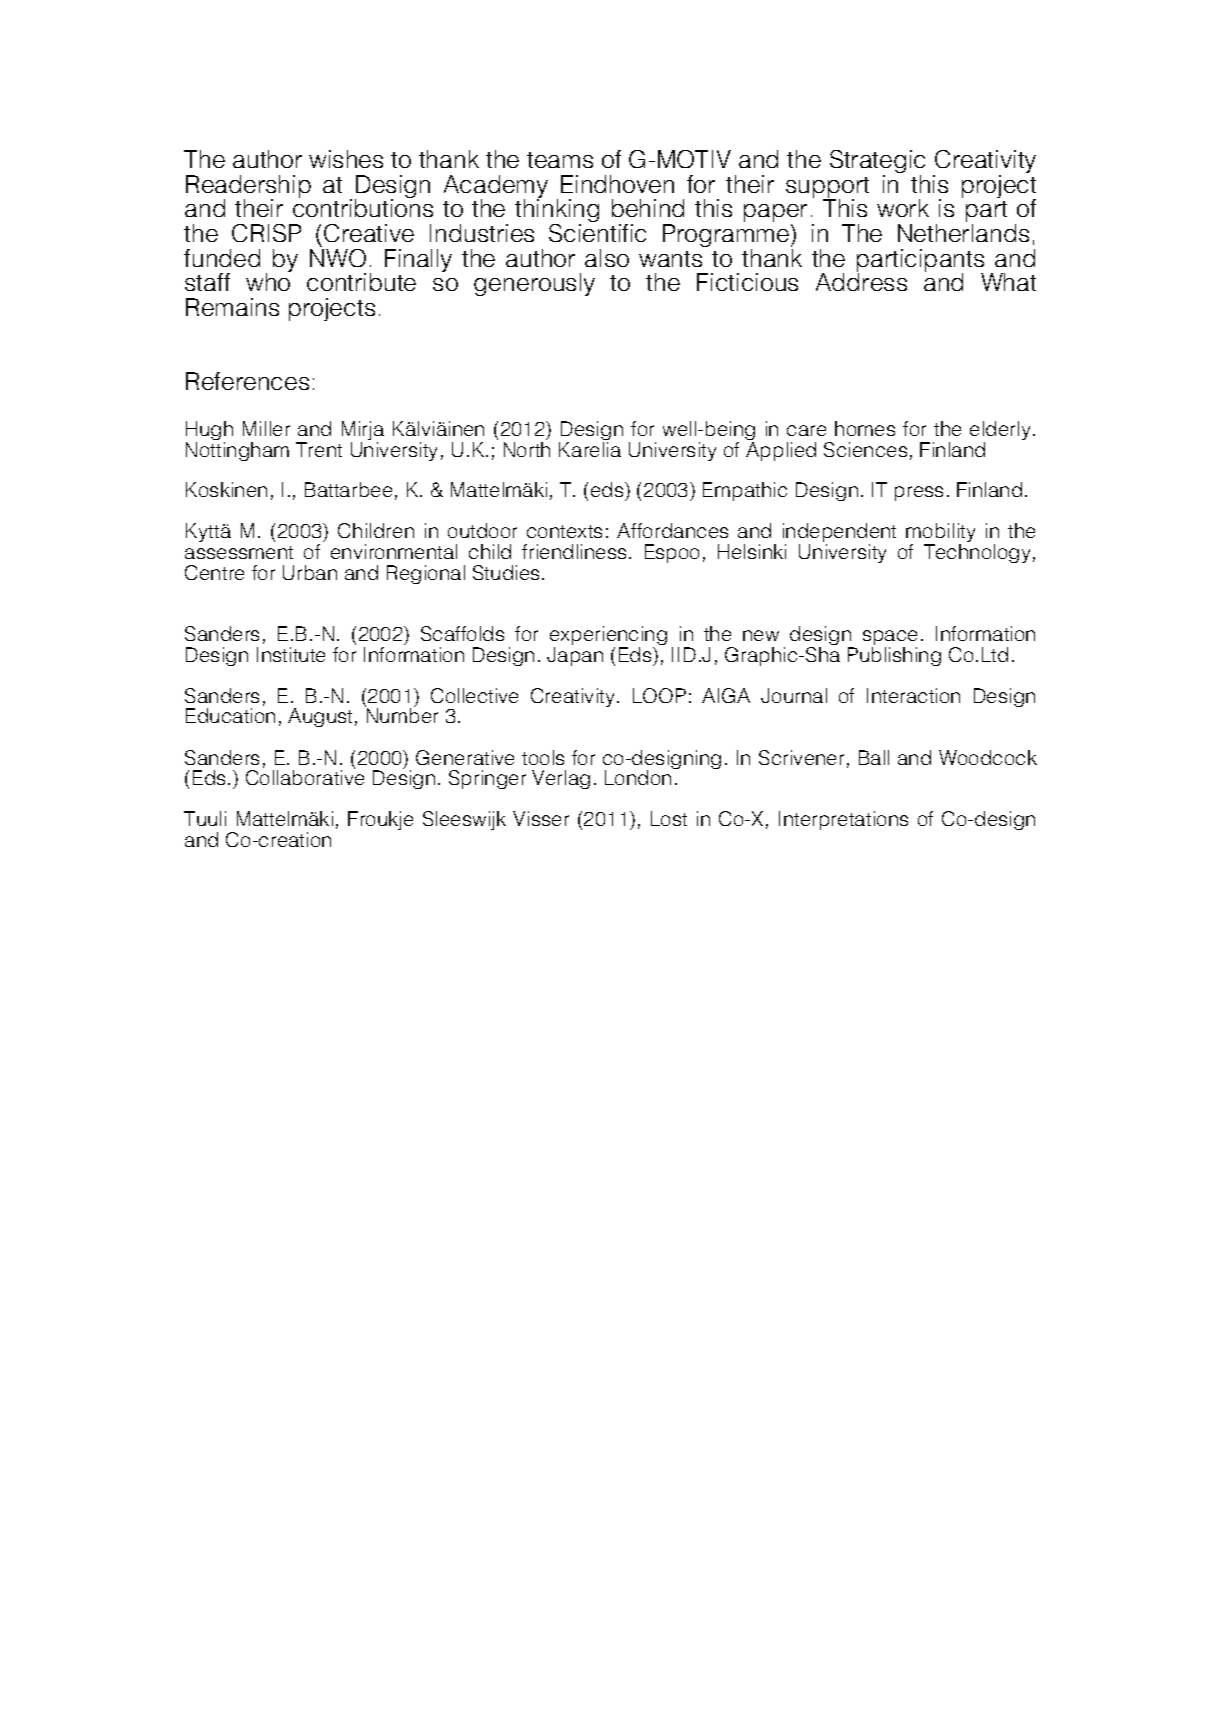 The width and height of the document is (1223, 1730). What do you see at coordinates (639, 776) in the document?
I see `London` at bounding box center [639, 776].
